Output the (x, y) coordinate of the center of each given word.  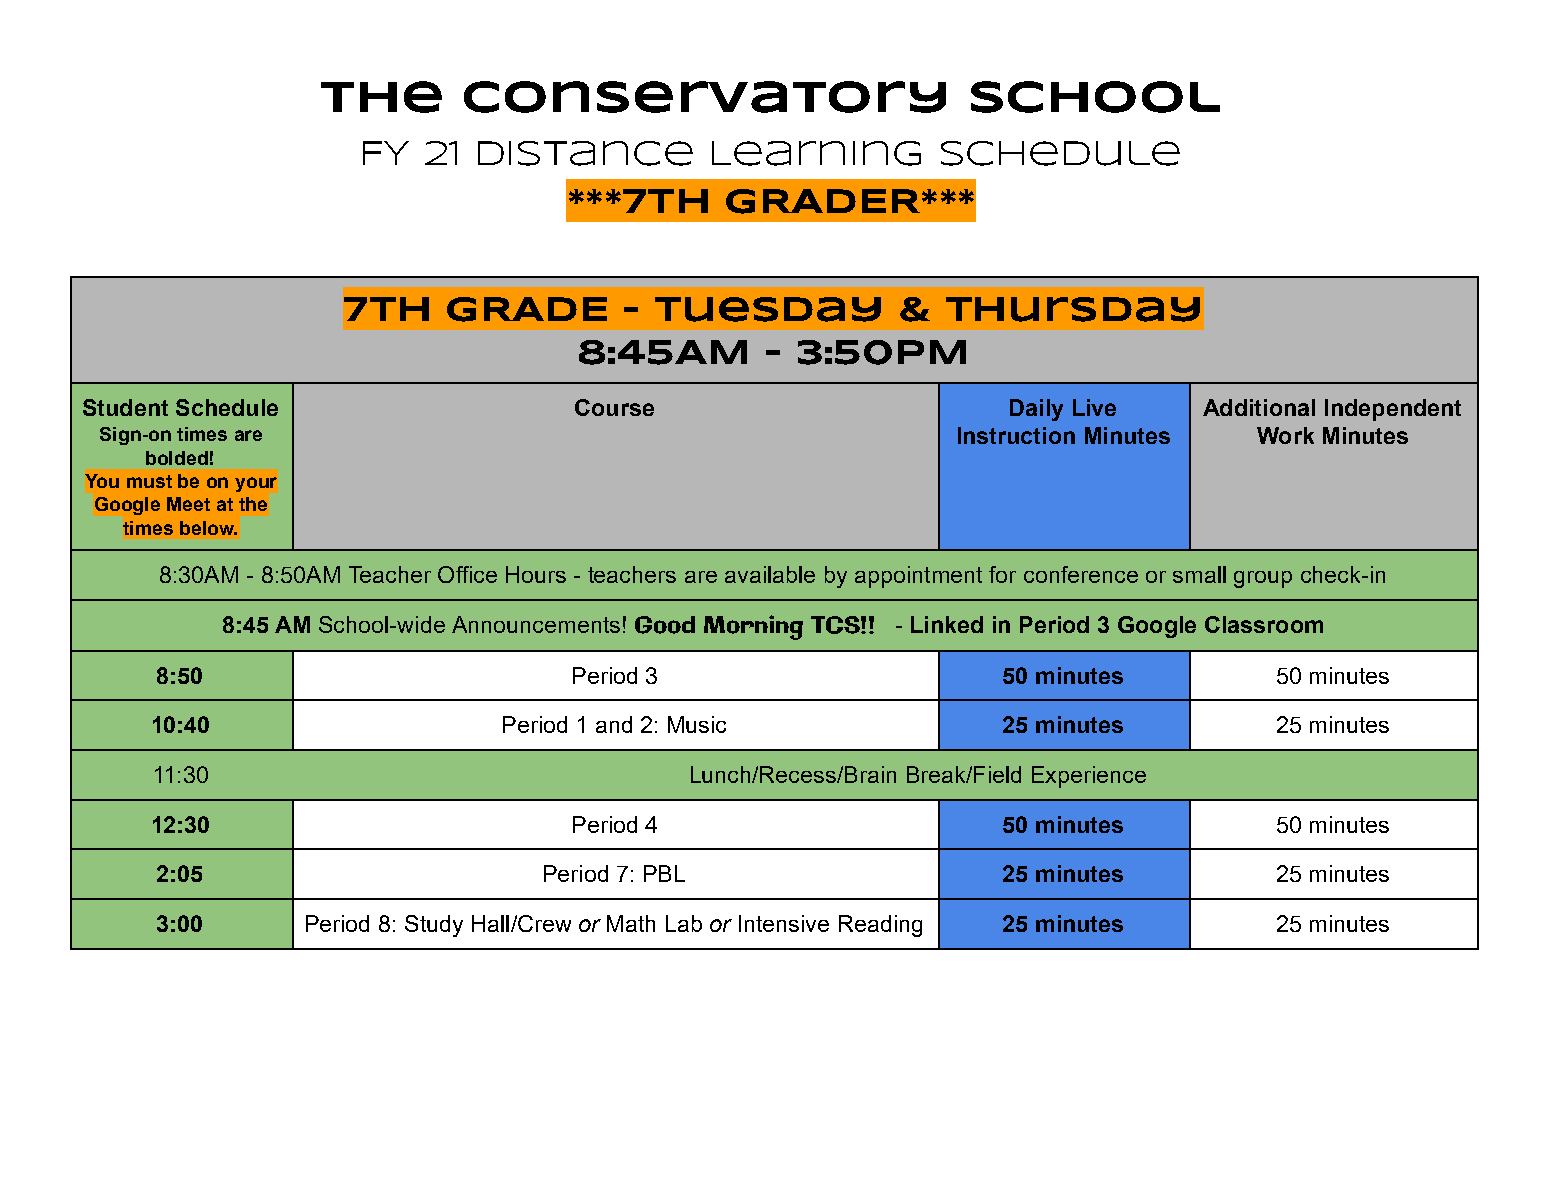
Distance (585, 153)
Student (125, 407)
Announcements (536, 624)
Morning (753, 627)
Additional (1259, 407)
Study (434, 926)
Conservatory (705, 97)
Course (614, 407)
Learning (816, 153)
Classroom (1264, 624)
